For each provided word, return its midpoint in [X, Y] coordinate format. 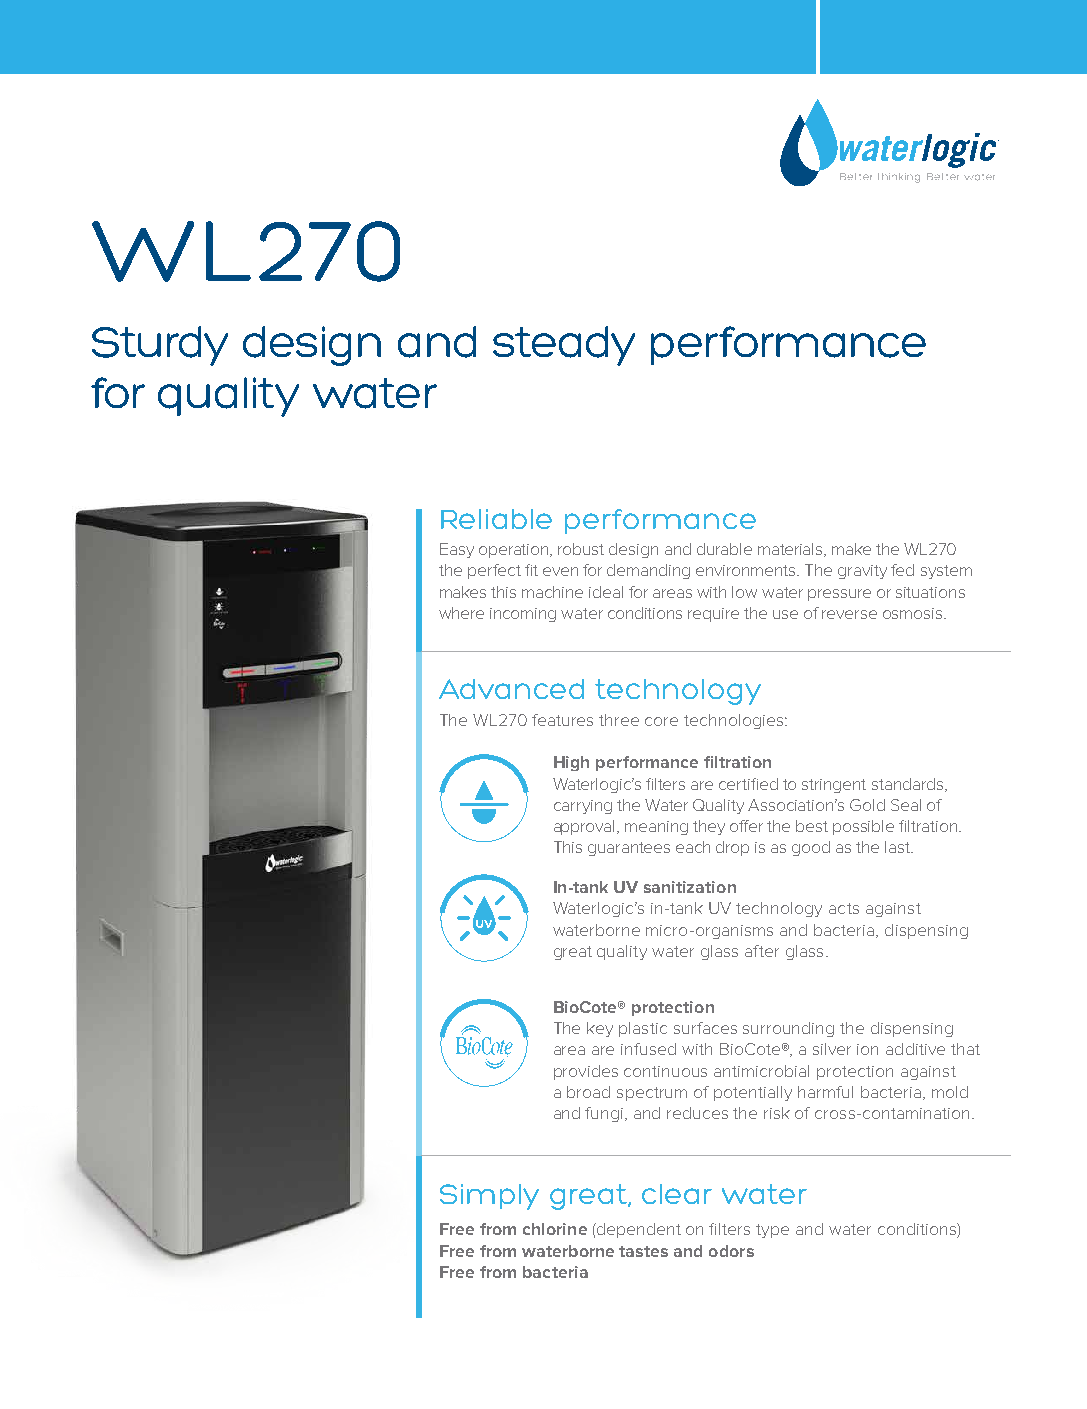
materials [791, 550]
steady [564, 346]
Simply [489, 1197]
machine [552, 592]
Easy [457, 550]
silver [832, 1049]
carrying [583, 807]
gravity [862, 572]
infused [648, 1049]
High [571, 763]
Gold [867, 805]
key [600, 1029]
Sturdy [160, 346]
